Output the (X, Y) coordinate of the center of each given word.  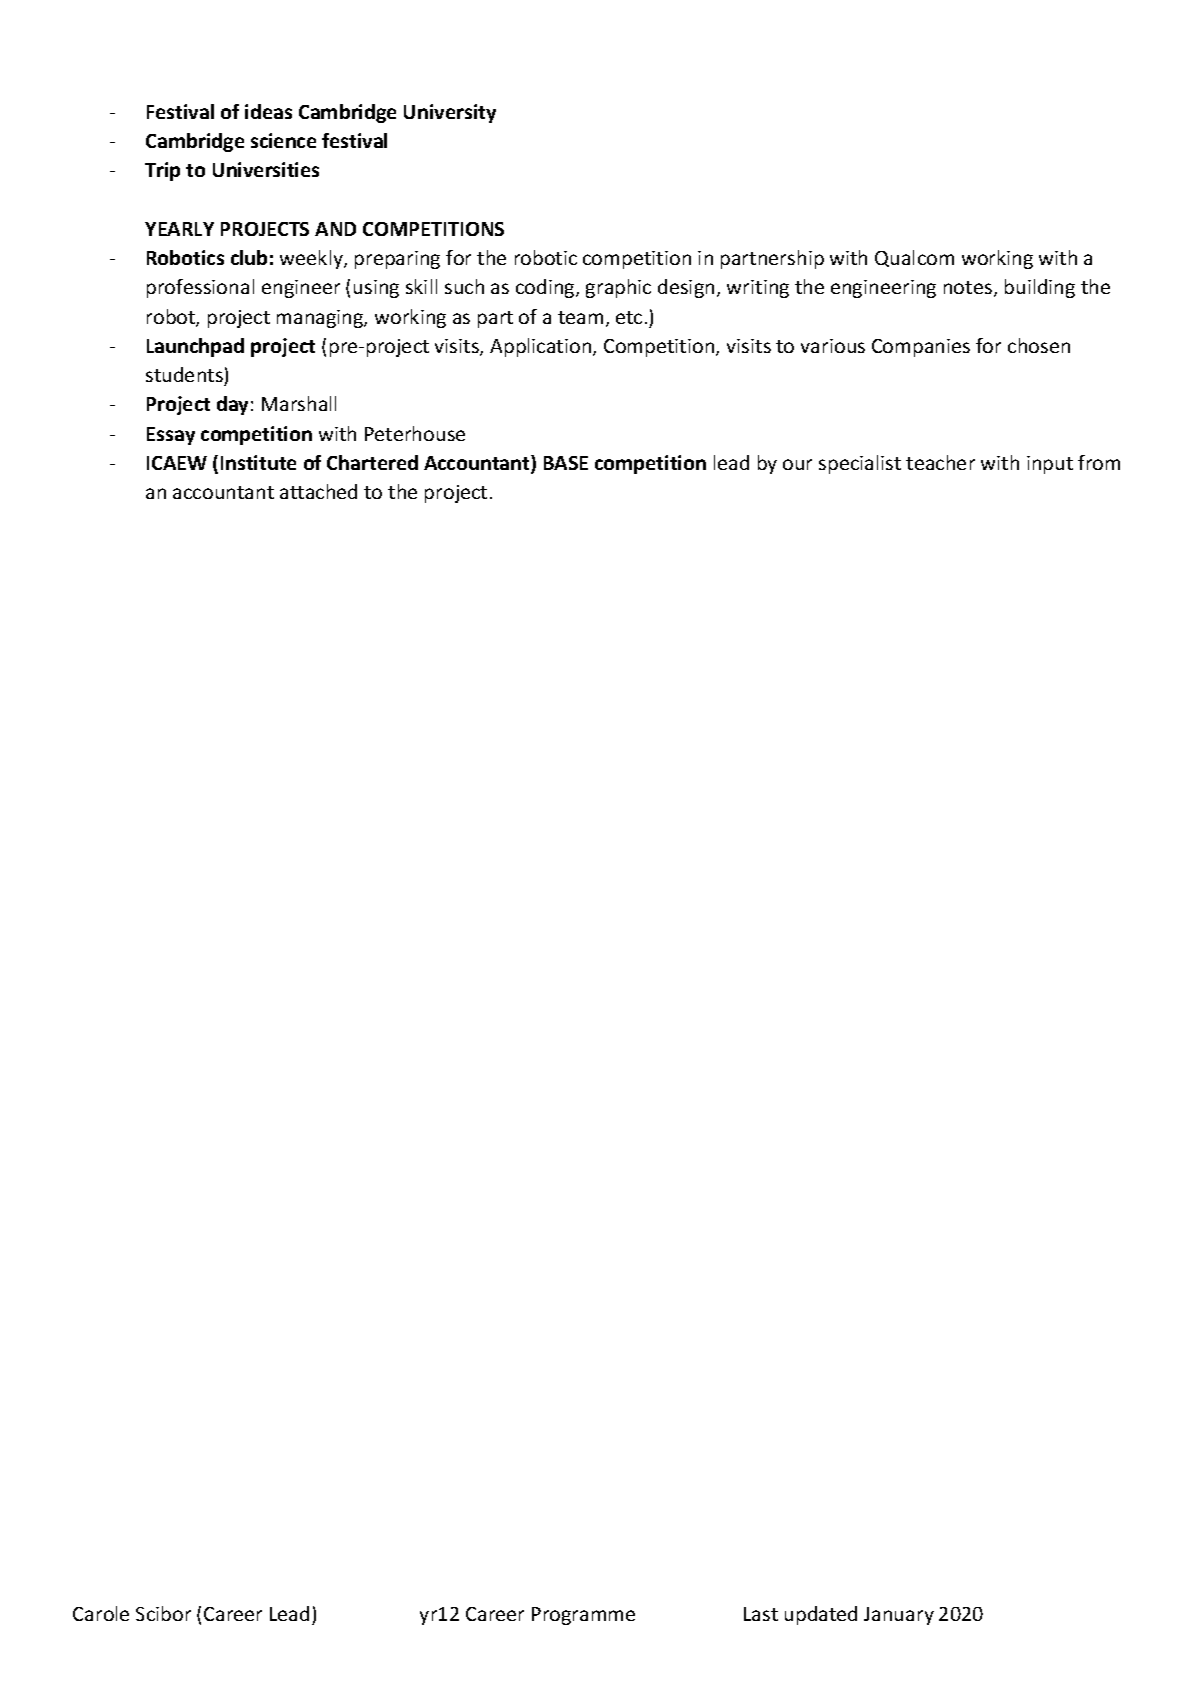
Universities (266, 169)
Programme (583, 1616)
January (899, 1616)
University (450, 113)
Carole (101, 1613)
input (1050, 465)
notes (968, 287)
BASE (566, 463)
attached (318, 491)
